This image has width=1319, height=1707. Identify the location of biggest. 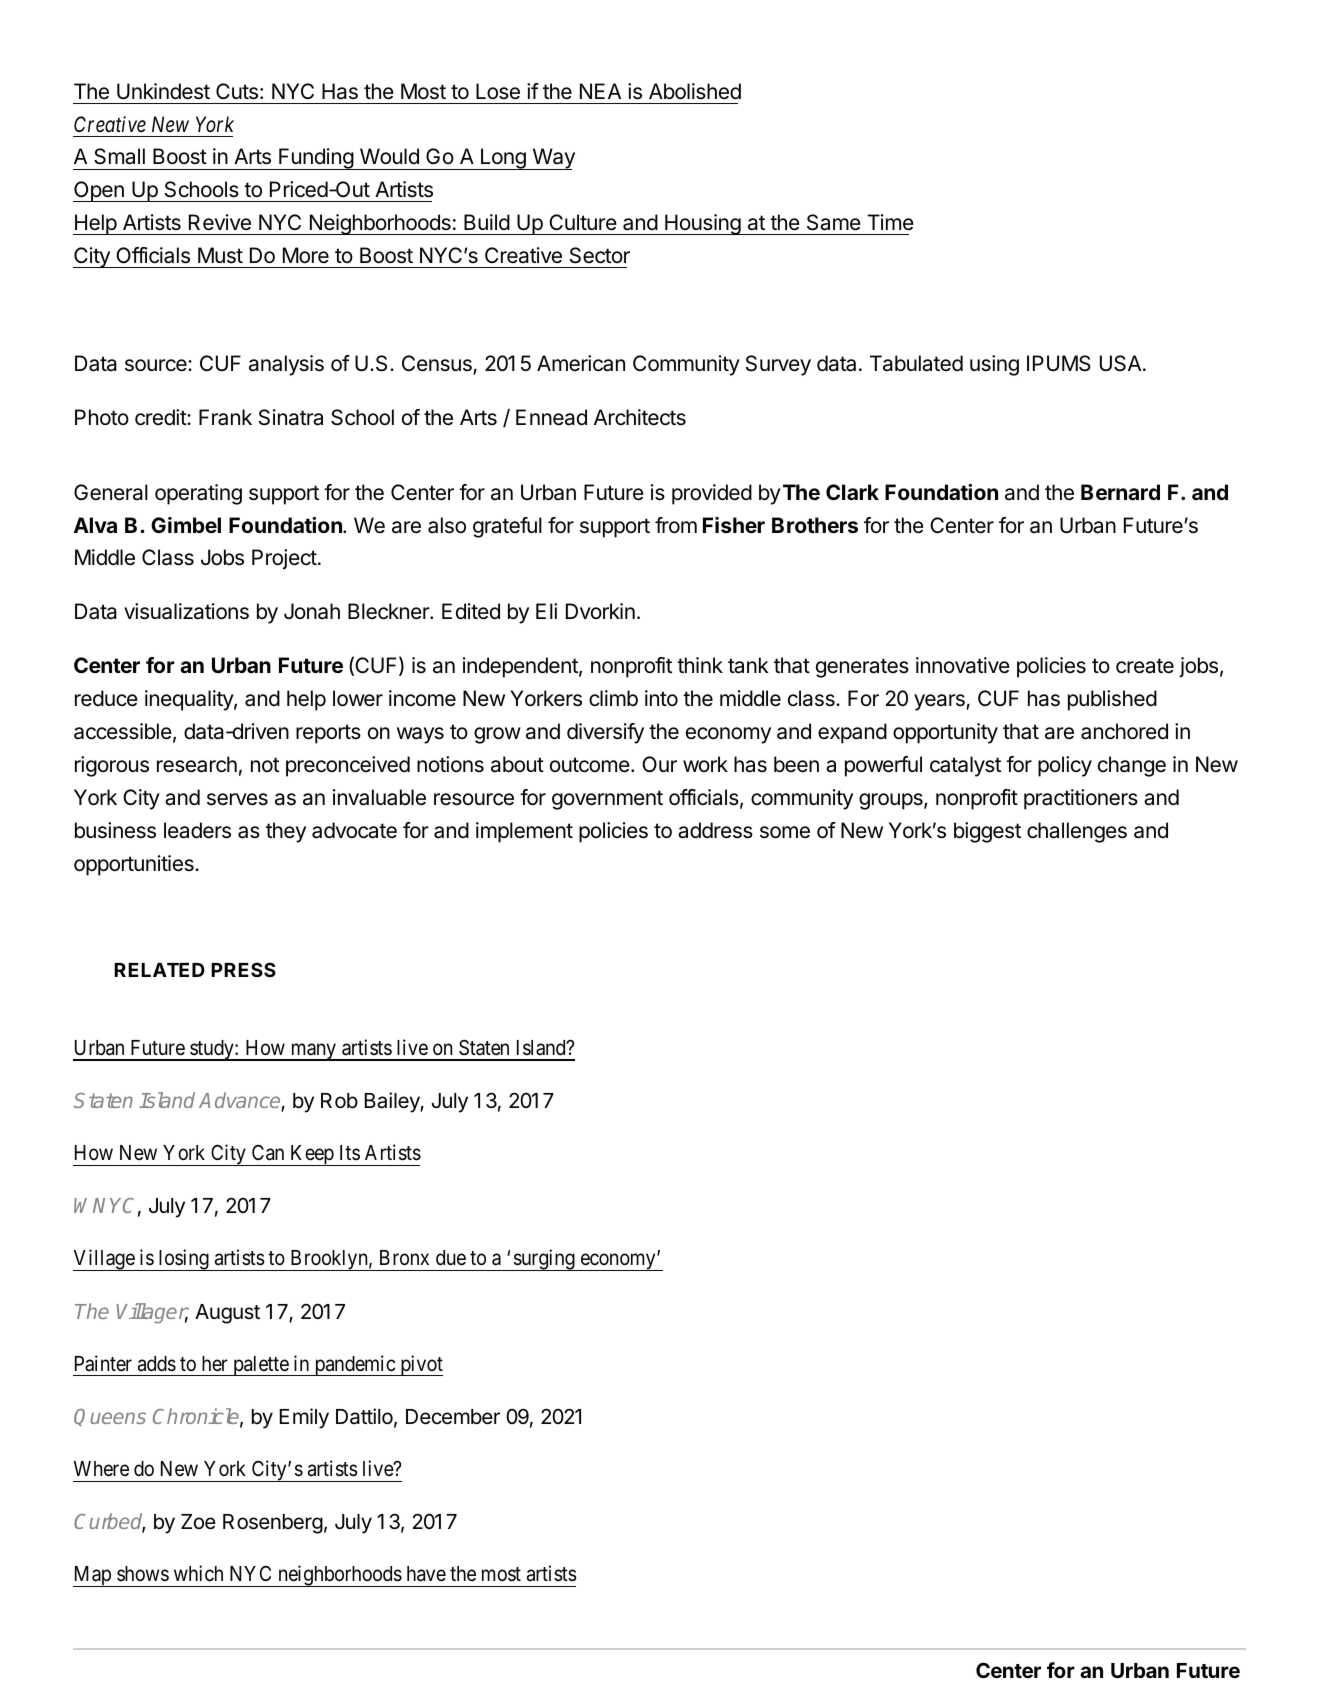
(987, 832).
